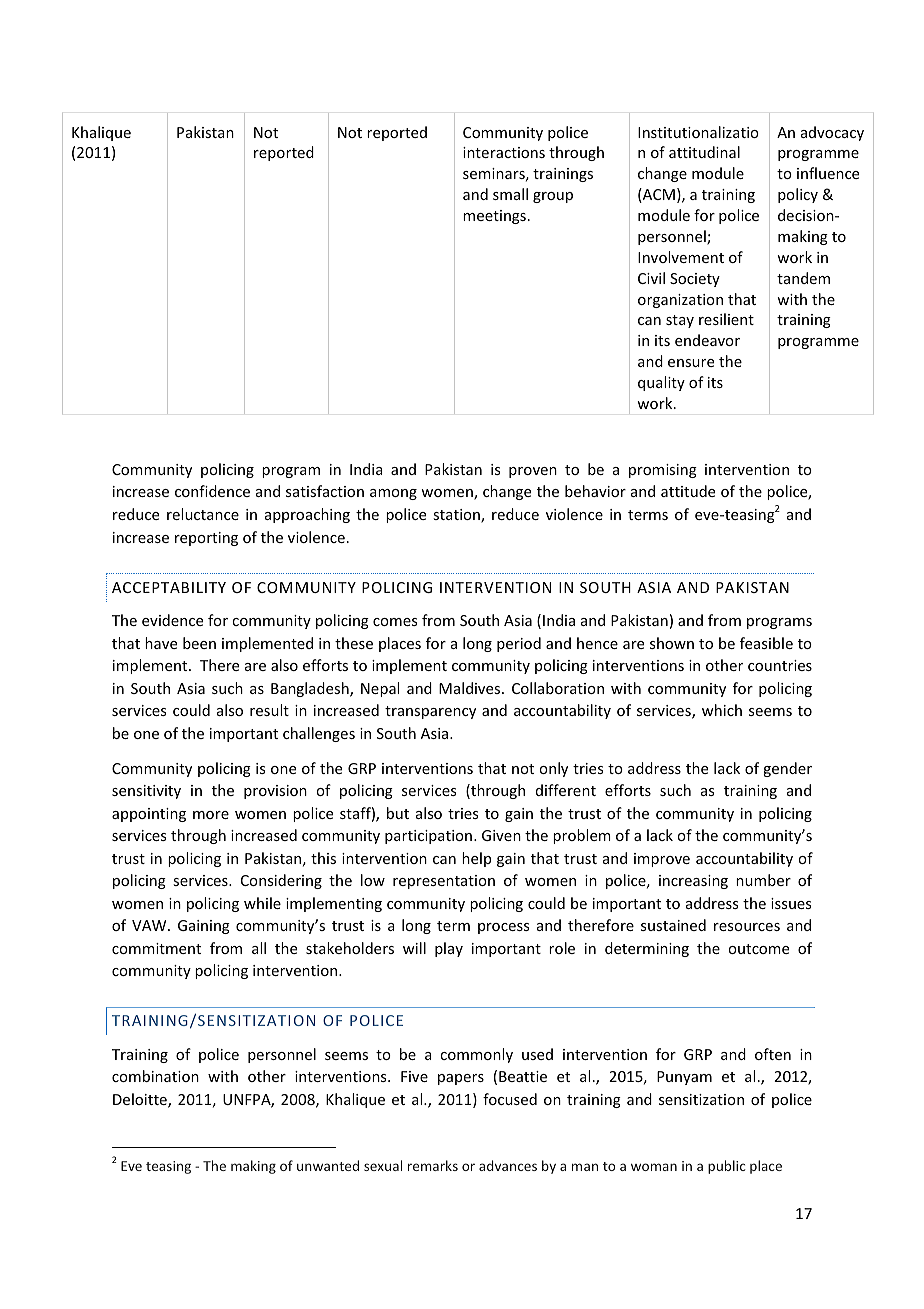  What do you see at coordinates (787, 769) in the screenshot?
I see `gender` at bounding box center [787, 769].
